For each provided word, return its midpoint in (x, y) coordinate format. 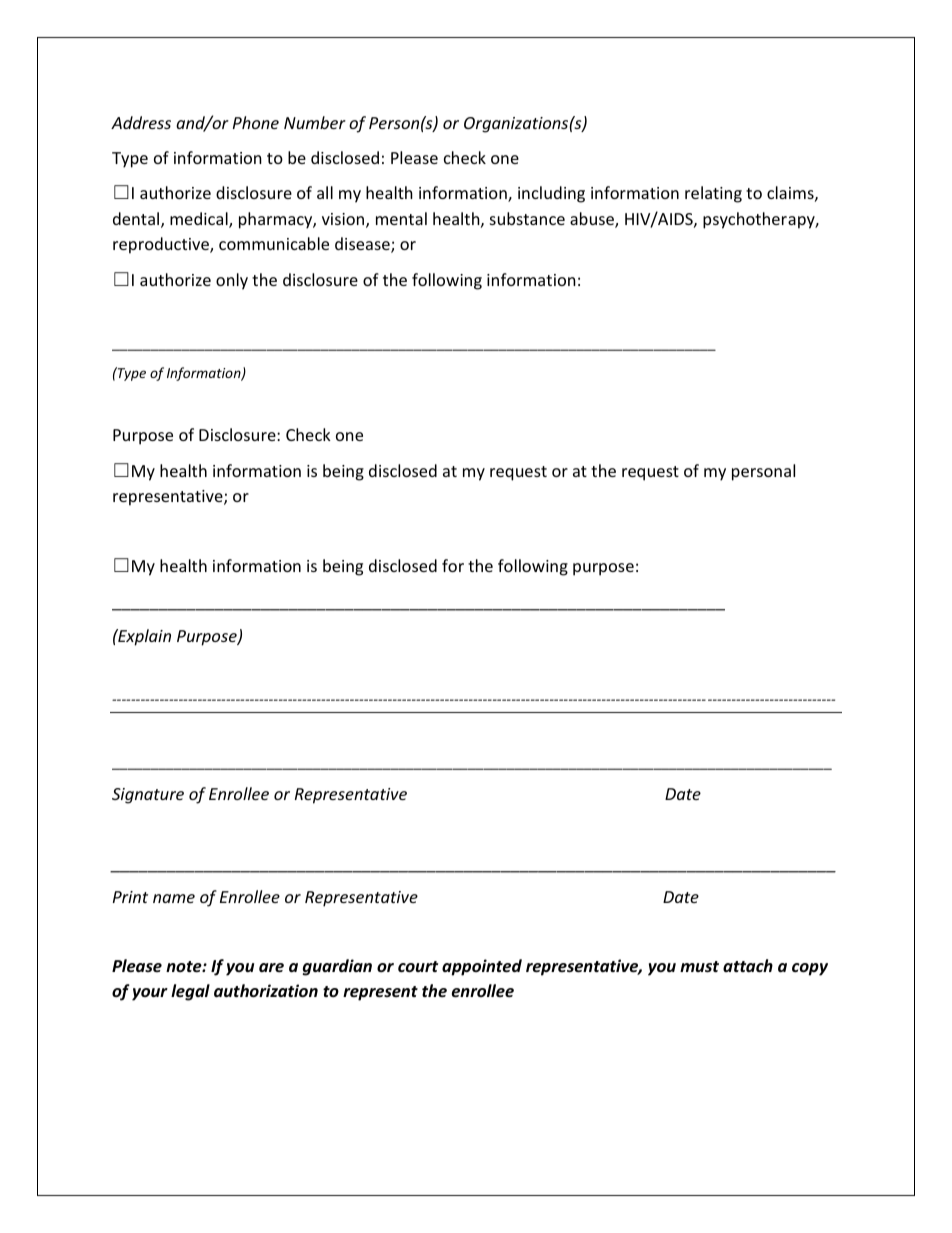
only (232, 281)
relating (713, 194)
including (551, 194)
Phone (256, 122)
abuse (593, 220)
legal (190, 992)
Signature (148, 796)
